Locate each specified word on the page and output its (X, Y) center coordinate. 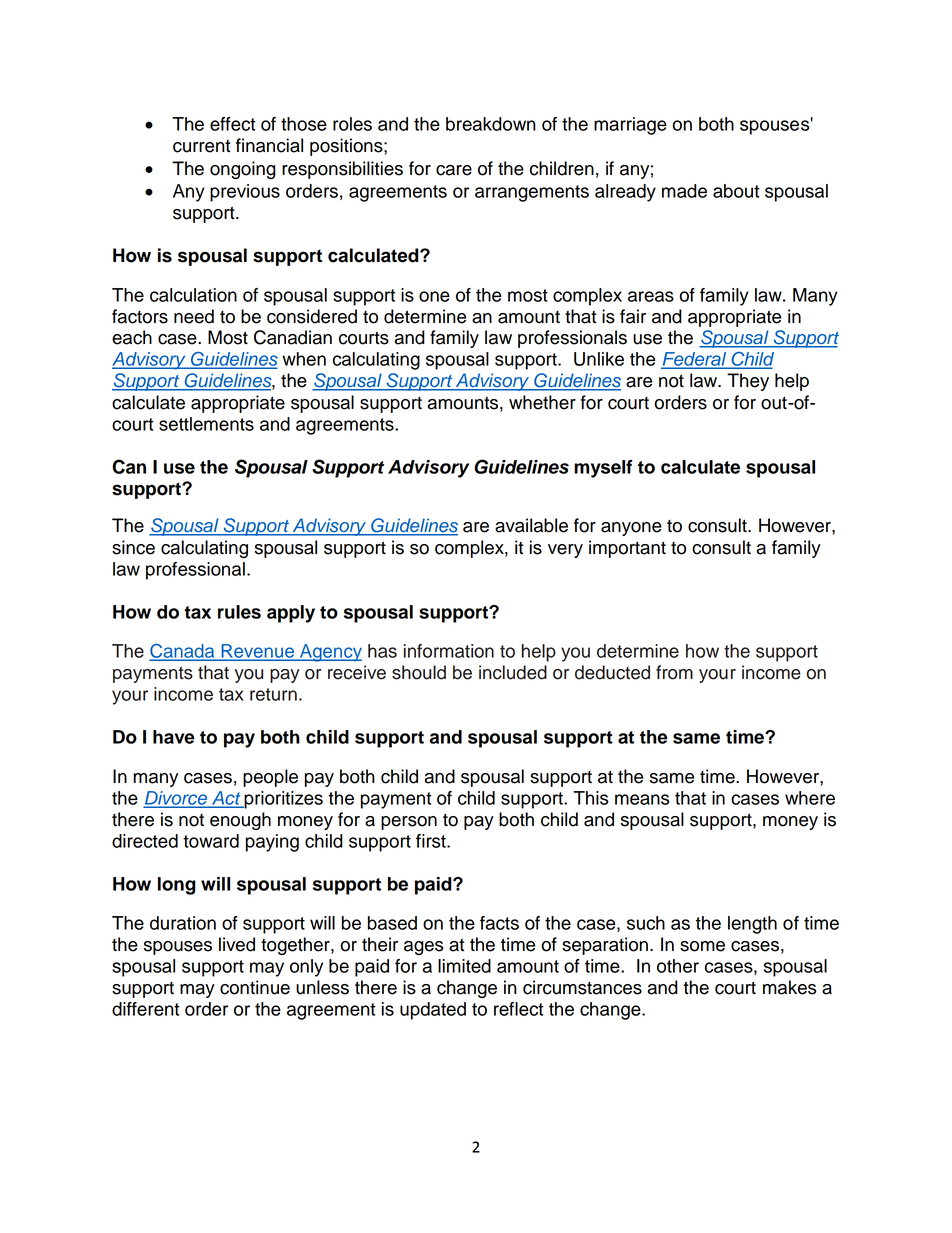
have (174, 737)
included (513, 672)
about (736, 191)
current (201, 146)
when (304, 359)
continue (255, 987)
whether (542, 402)
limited (464, 966)
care (454, 170)
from (674, 672)
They (748, 382)
